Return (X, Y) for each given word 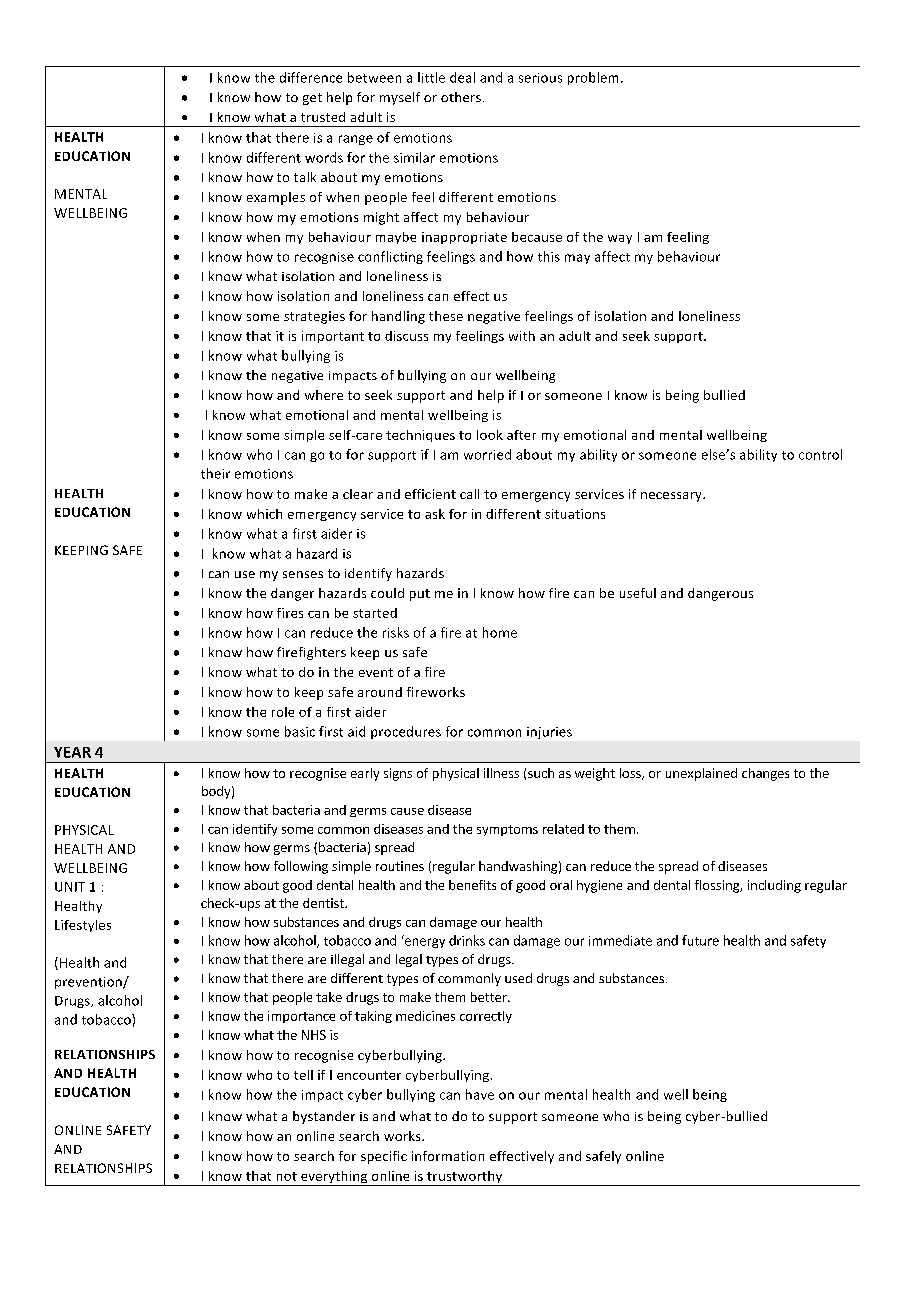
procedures (406, 732)
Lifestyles (83, 926)
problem (593, 78)
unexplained (701, 774)
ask (435, 514)
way (620, 239)
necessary (672, 497)
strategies (314, 317)
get (312, 99)
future (700, 940)
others (461, 97)
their (215, 473)
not (287, 1176)
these (446, 316)
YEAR (72, 752)
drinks (467, 940)
